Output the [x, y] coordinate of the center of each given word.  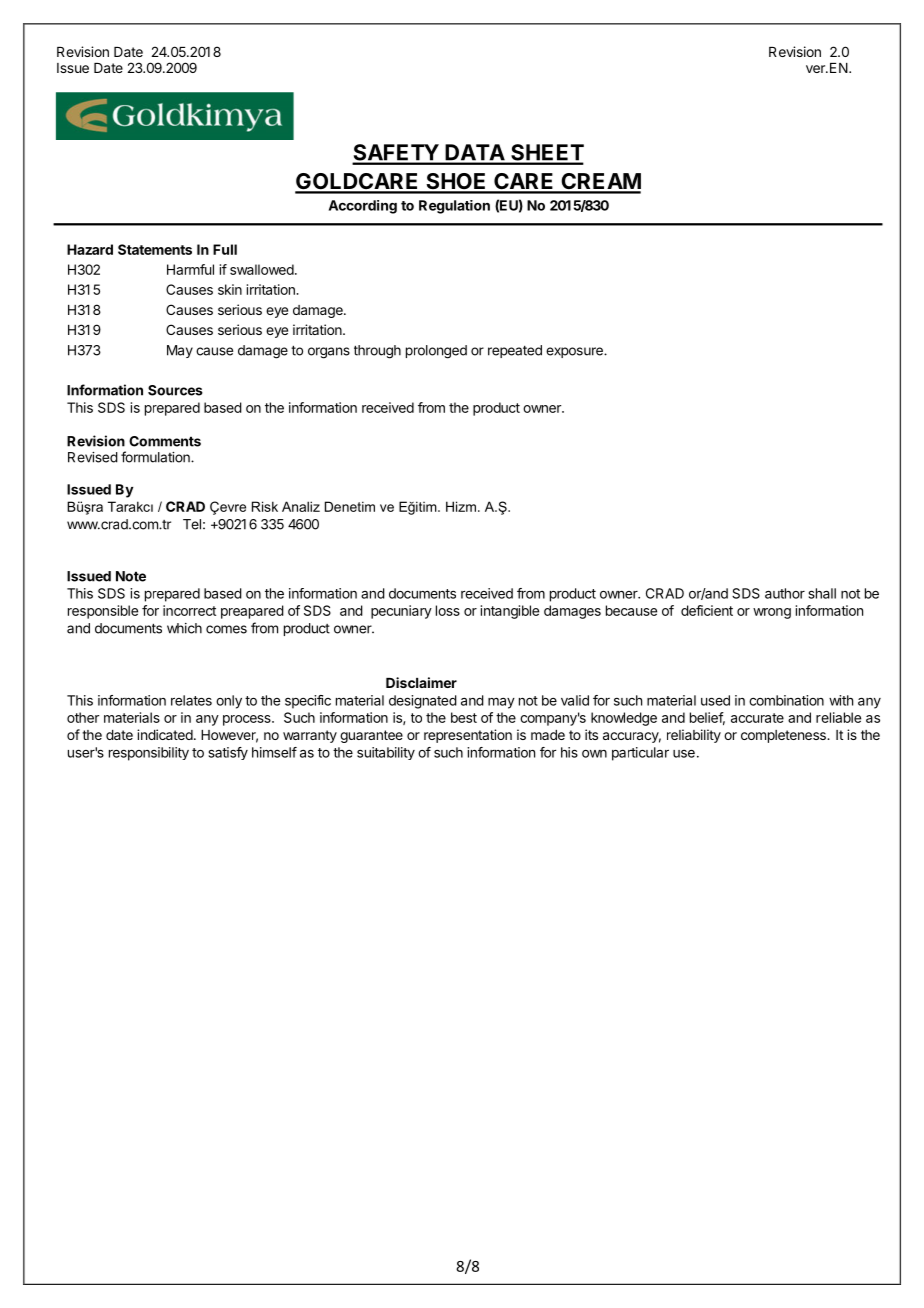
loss [448, 610]
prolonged [436, 352]
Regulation [454, 207]
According [363, 207]
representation [468, 736]
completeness [784, 736]
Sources [175, 390]
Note [131, 576]
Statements [155, 249]
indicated [165, 734]
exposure [575, 352]
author [785, 593]
